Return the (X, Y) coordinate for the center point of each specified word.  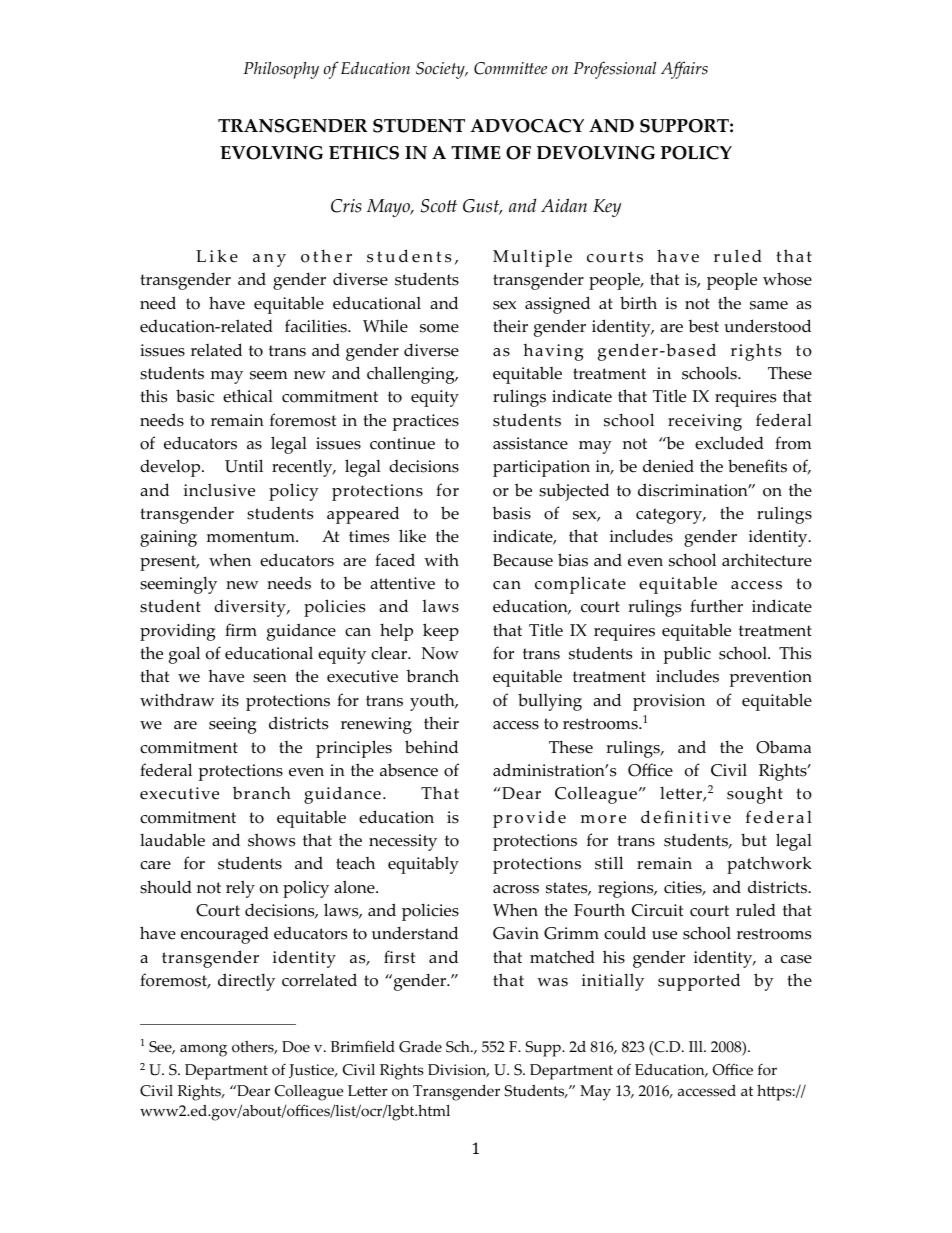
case (796, 959)
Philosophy (281, 70)
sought (755, 795)
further (716, 606)
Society (441, 70)
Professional (614, 70)
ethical (248, 396)
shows (271, 840)
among (203, 1050)
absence (409, 770)
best (703, 326)
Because (523, 560)
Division (458, 1071)
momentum (252, 537)
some (439, 328)
